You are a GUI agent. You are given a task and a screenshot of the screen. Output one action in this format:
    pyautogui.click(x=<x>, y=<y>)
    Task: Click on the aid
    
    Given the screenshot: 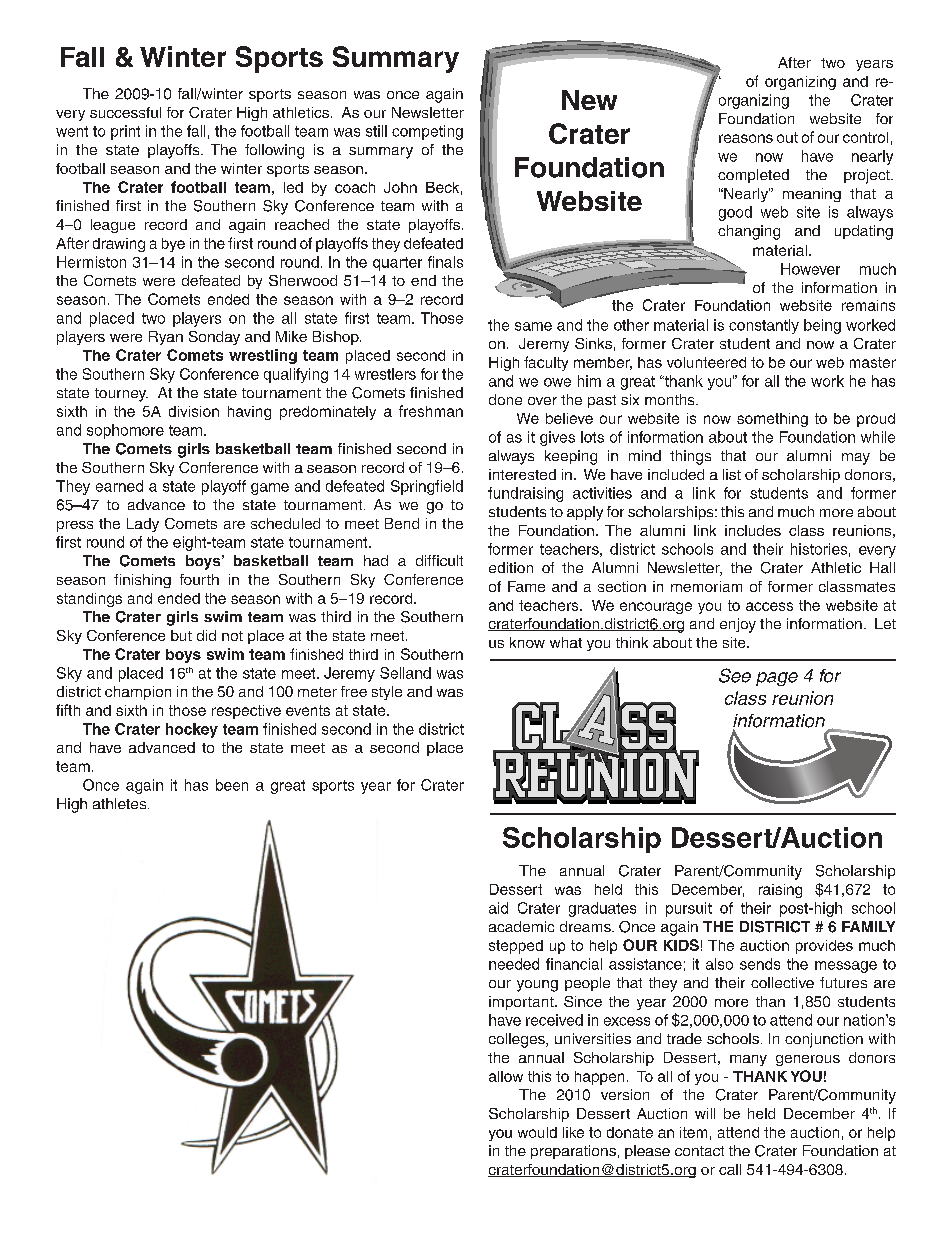 What is the action you would take?
    pyautogui.click(x=498, y=908)
